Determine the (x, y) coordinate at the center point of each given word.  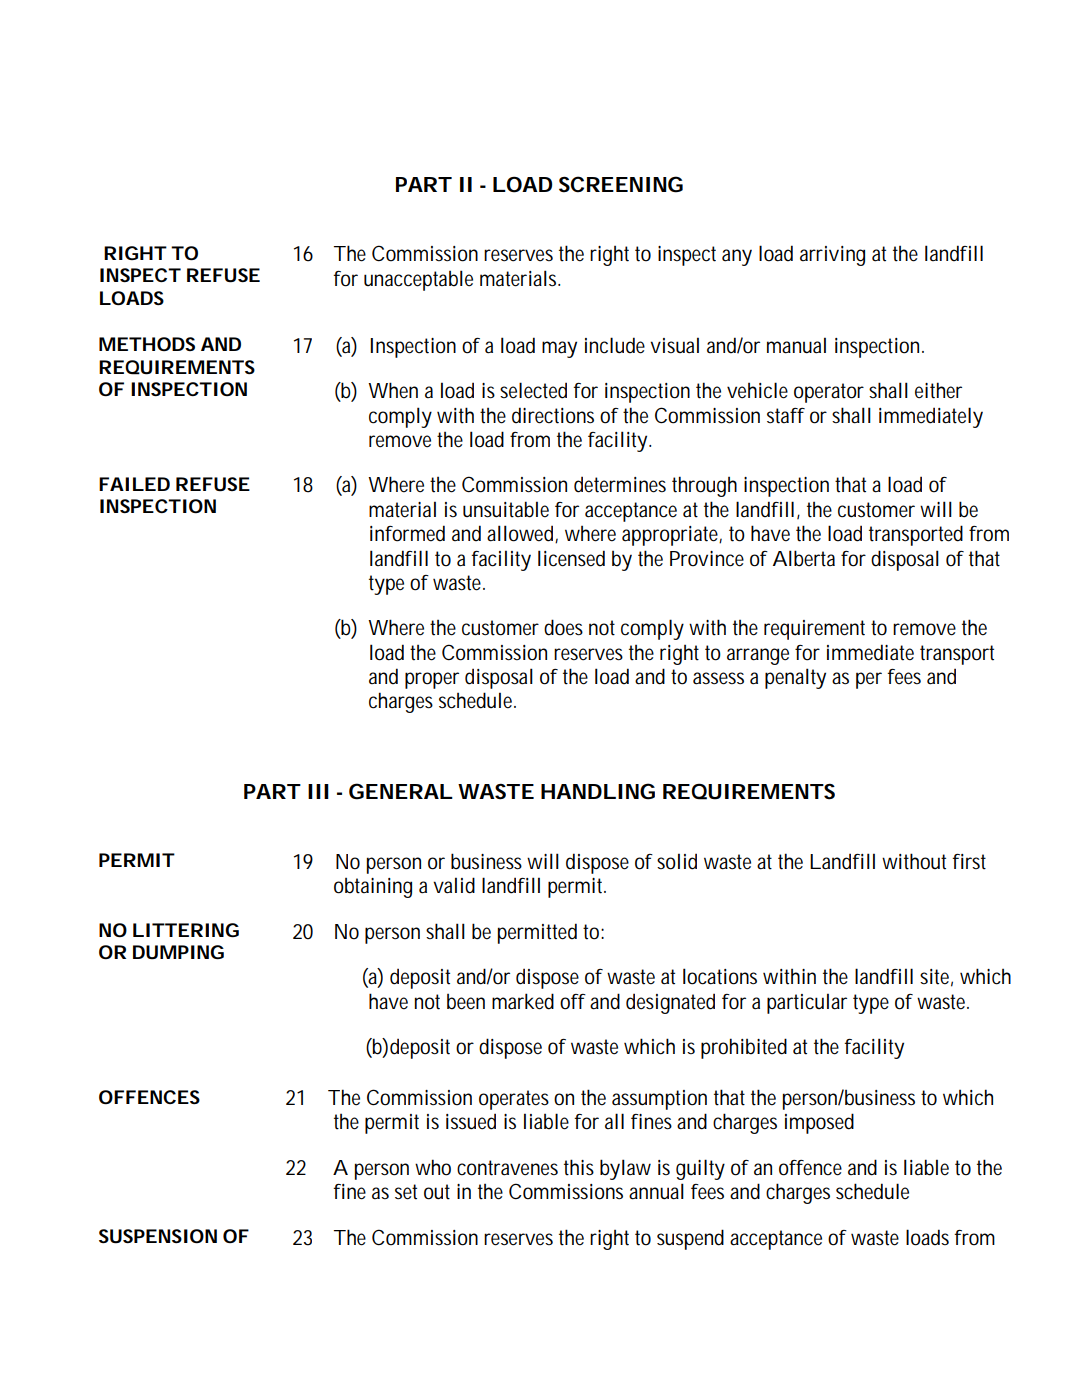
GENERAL (400, 791)
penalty (795, 678)
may (559, 349)
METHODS (147, 344)
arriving (832, 256)
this (579, 1167)
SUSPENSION (158, 1236)
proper (432, 680)
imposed (819, 1123)
